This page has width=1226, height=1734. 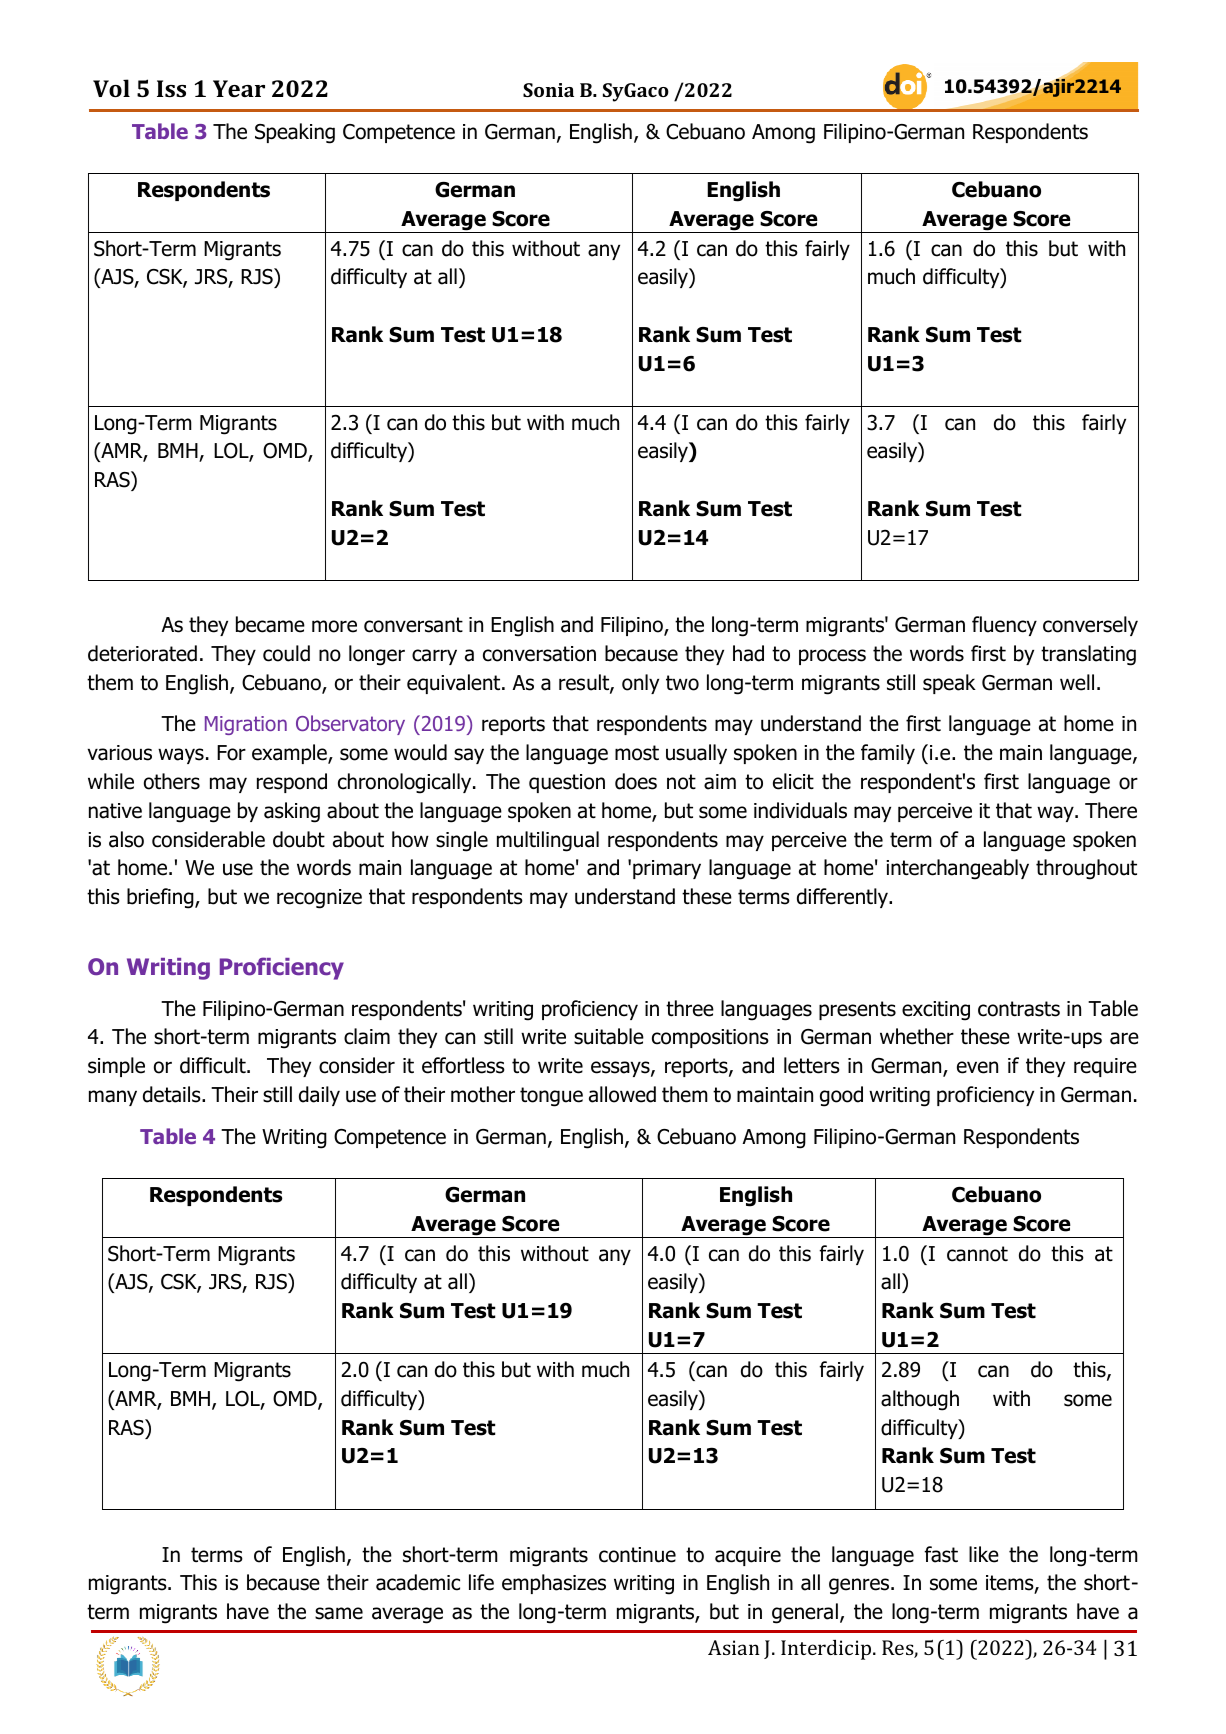 What do you see at coordinates (239, 88) in the page?
I see `Year` at bounding box center [239, 88].
